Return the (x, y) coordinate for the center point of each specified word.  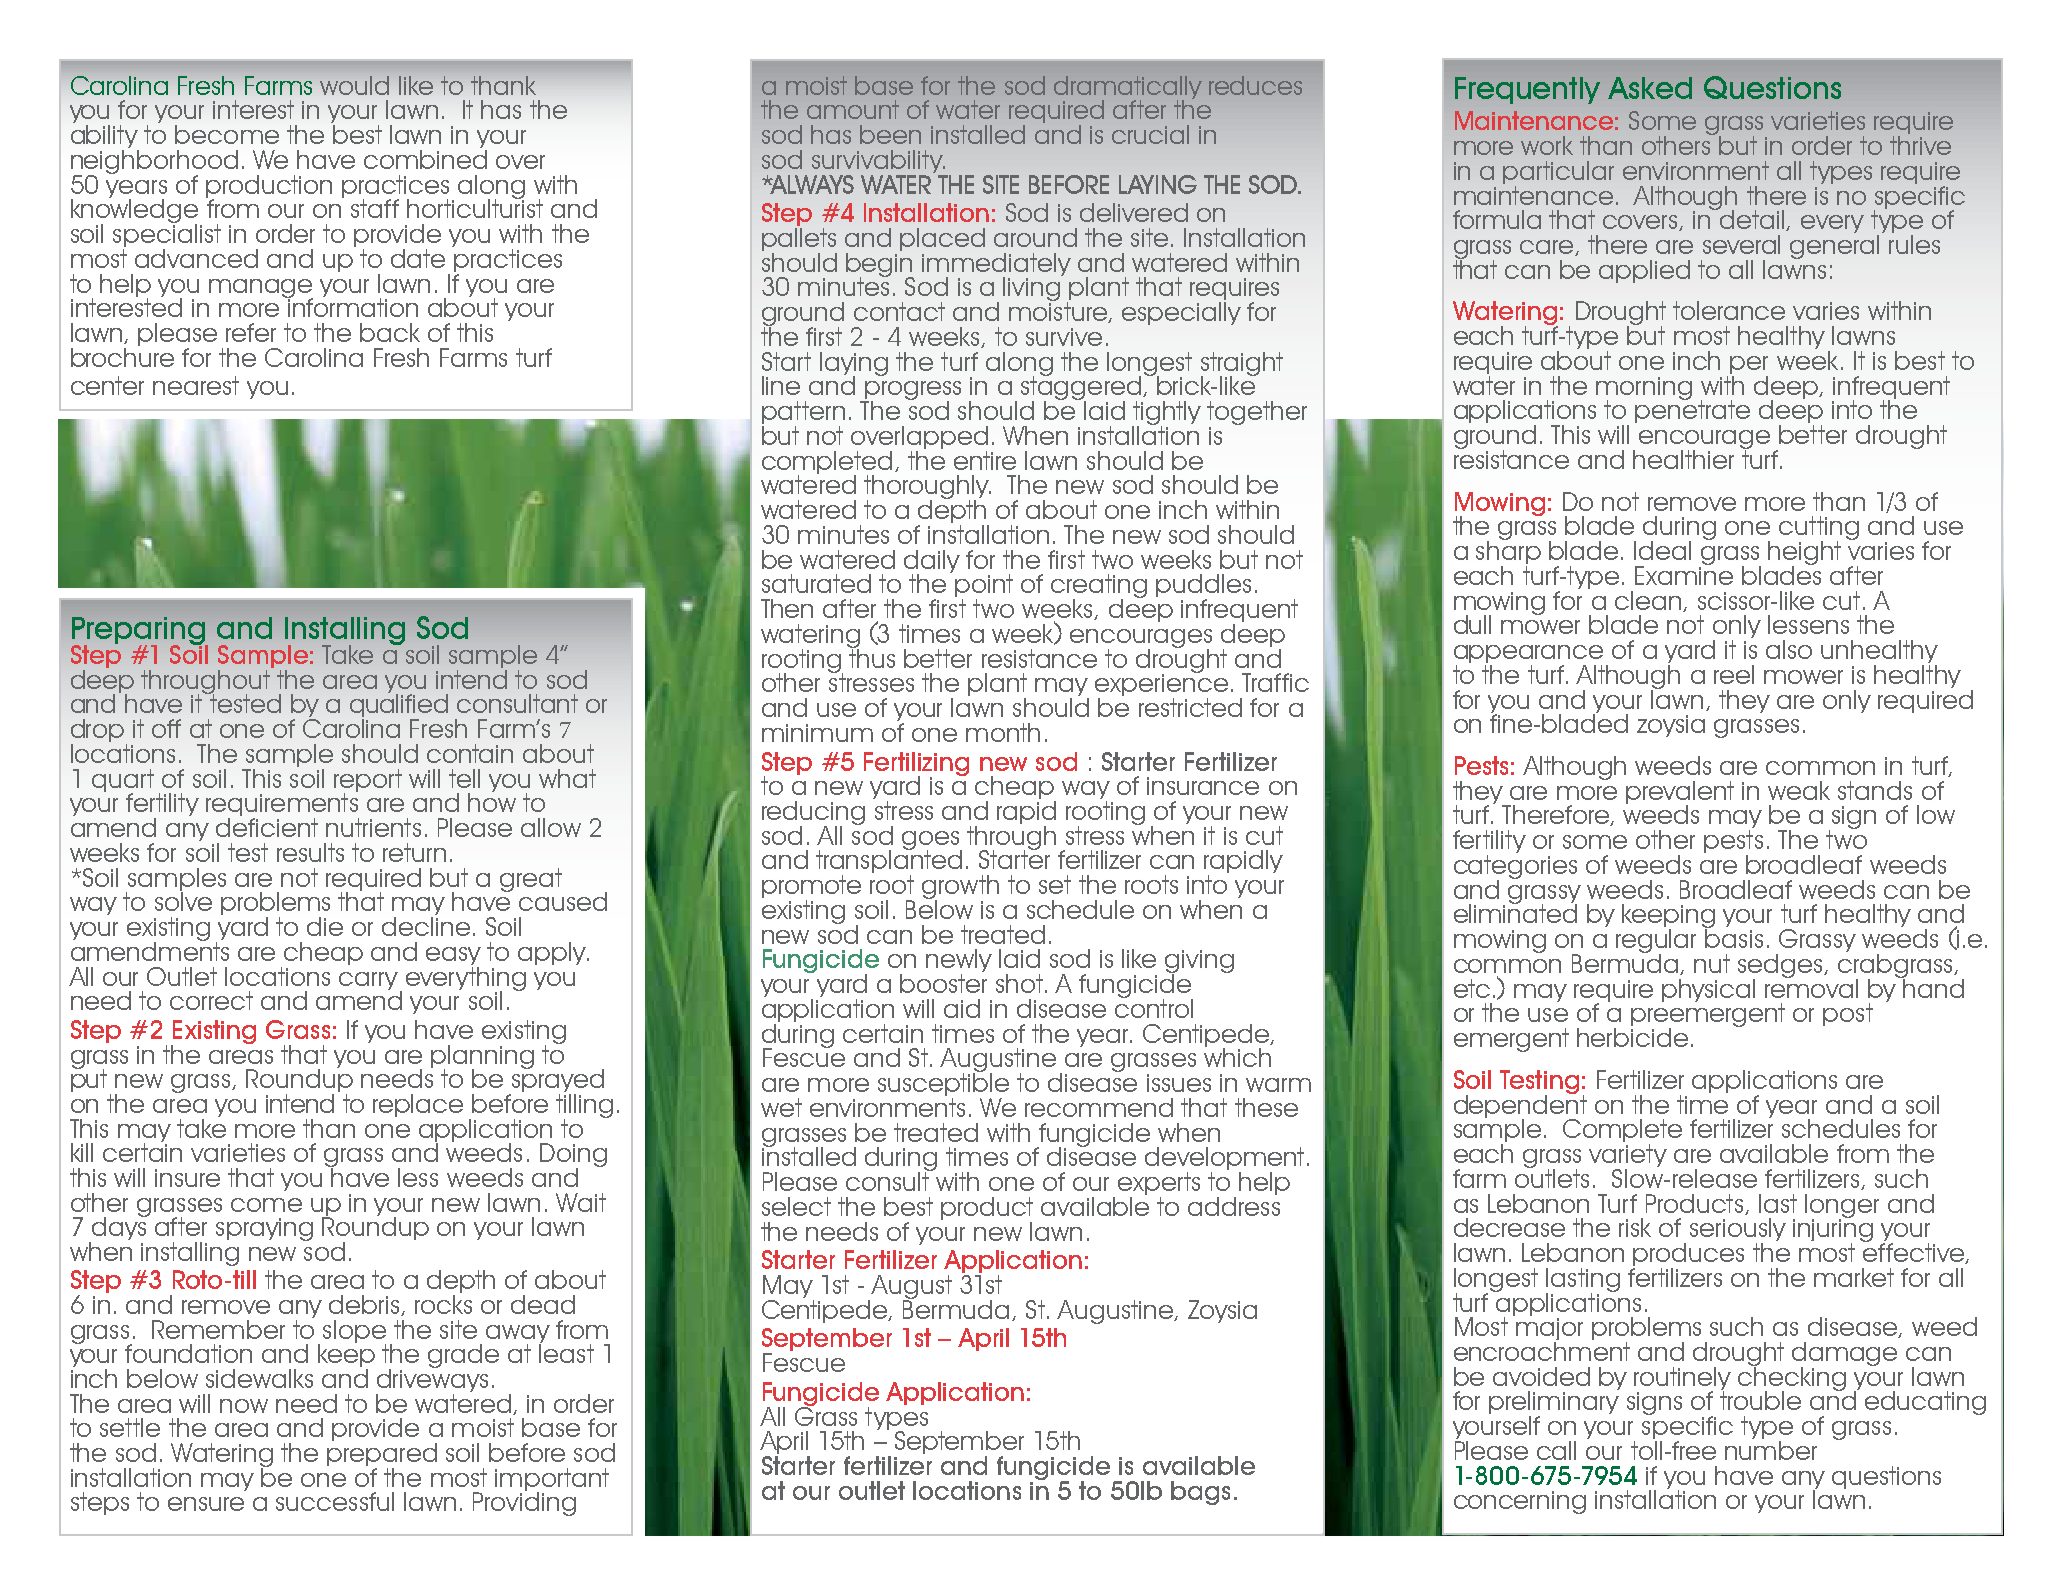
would (354, 85)
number (1771, 1450)
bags (1200, 1493)
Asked (1650, 88)
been (890, 134)
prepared (382, 1456)
